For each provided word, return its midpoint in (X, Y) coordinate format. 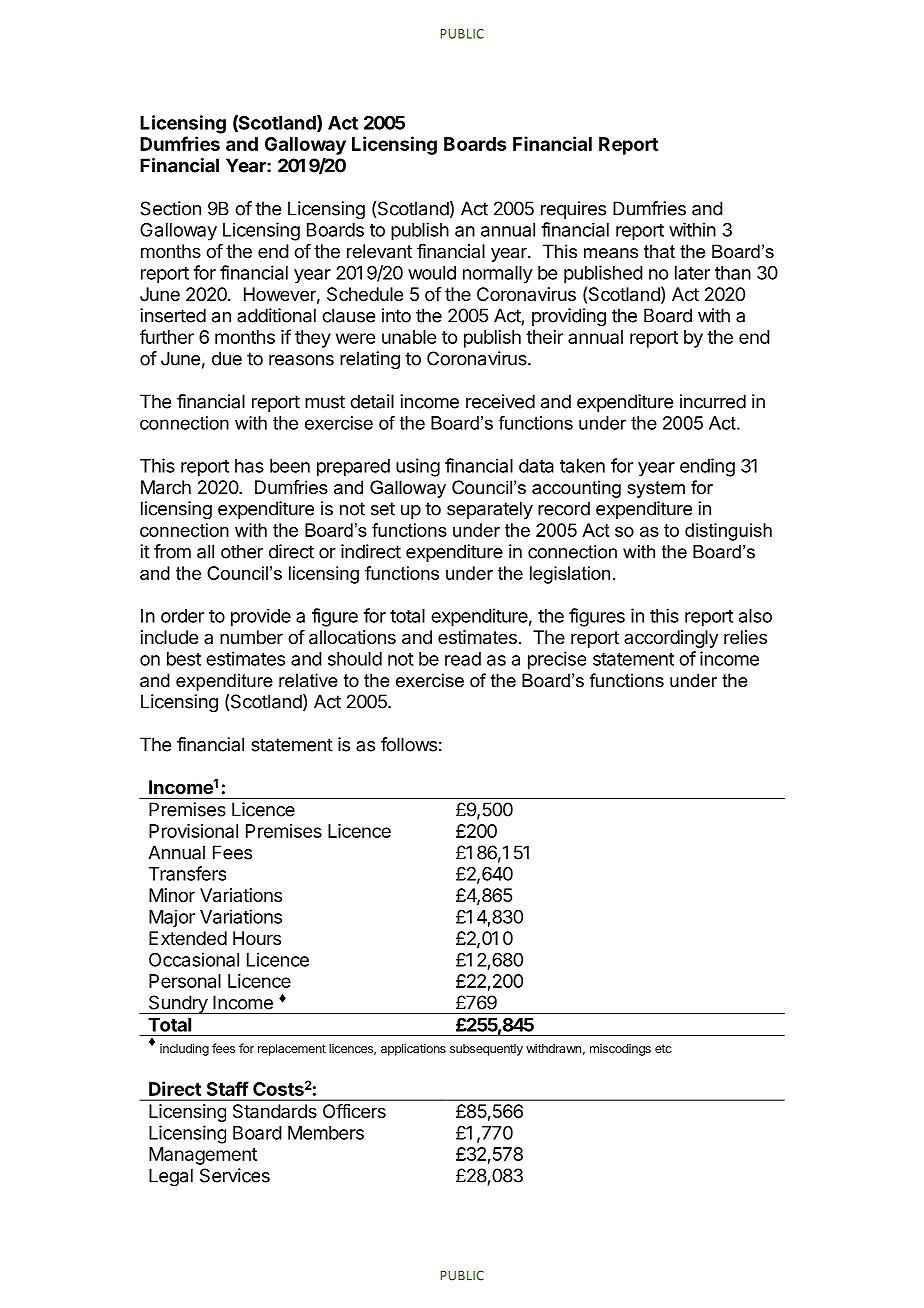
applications (413, 1049)
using (418, 467)
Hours (257, 938)
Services (235, 1175)
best (184, 659)
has (249, 466)
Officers (354, 1111)
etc (663, 1048)
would (432, 273)
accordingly (671, 639)
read (463, 659)
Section (170, 208)
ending (707, 467)
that (659, 251)
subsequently (486, 1050)
